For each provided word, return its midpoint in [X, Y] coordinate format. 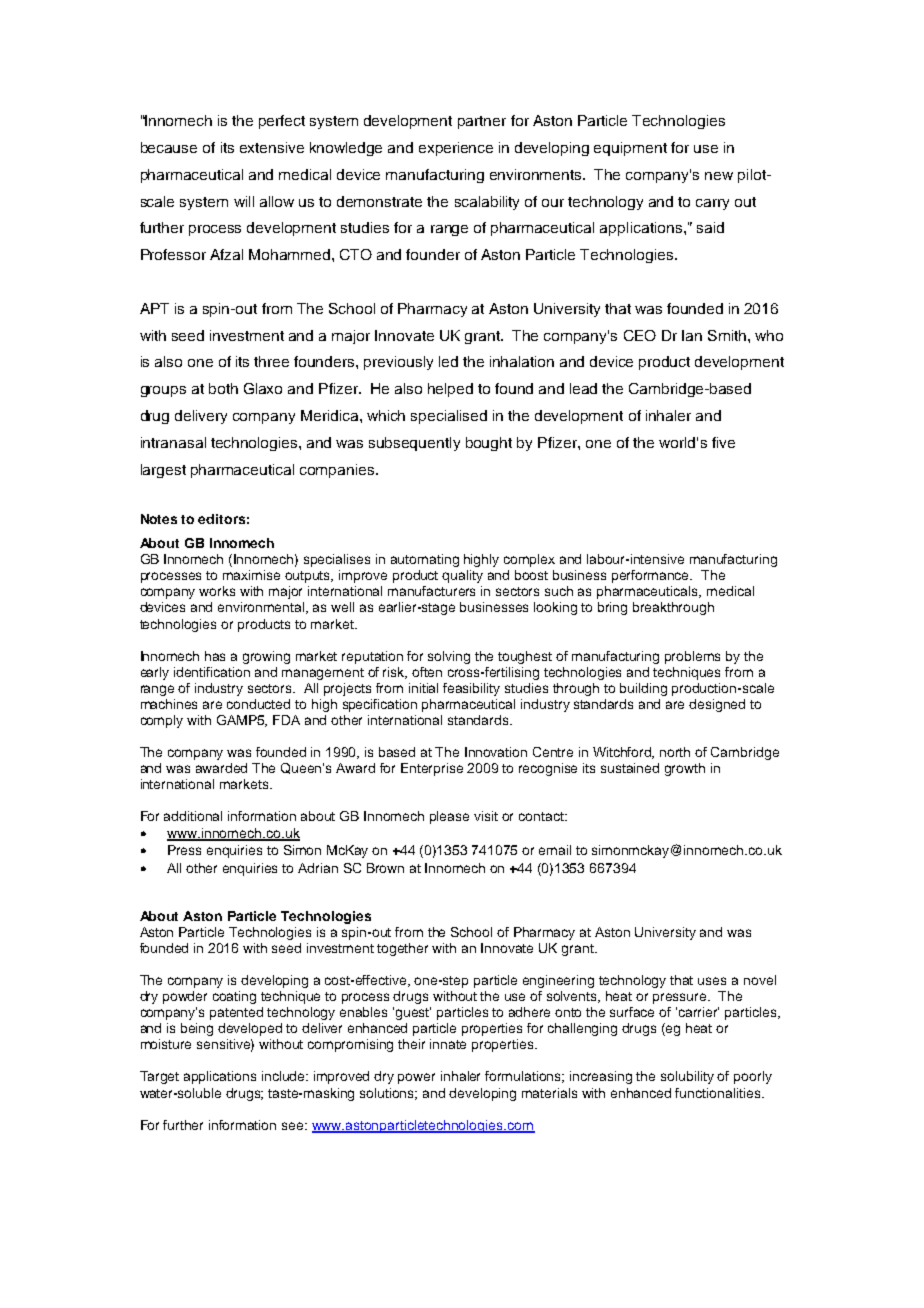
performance [652, 576]
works [217, 591]
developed [250, 1029]
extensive [272, 147]
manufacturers [431, 591]
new [719, 176]
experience [456, 149]
